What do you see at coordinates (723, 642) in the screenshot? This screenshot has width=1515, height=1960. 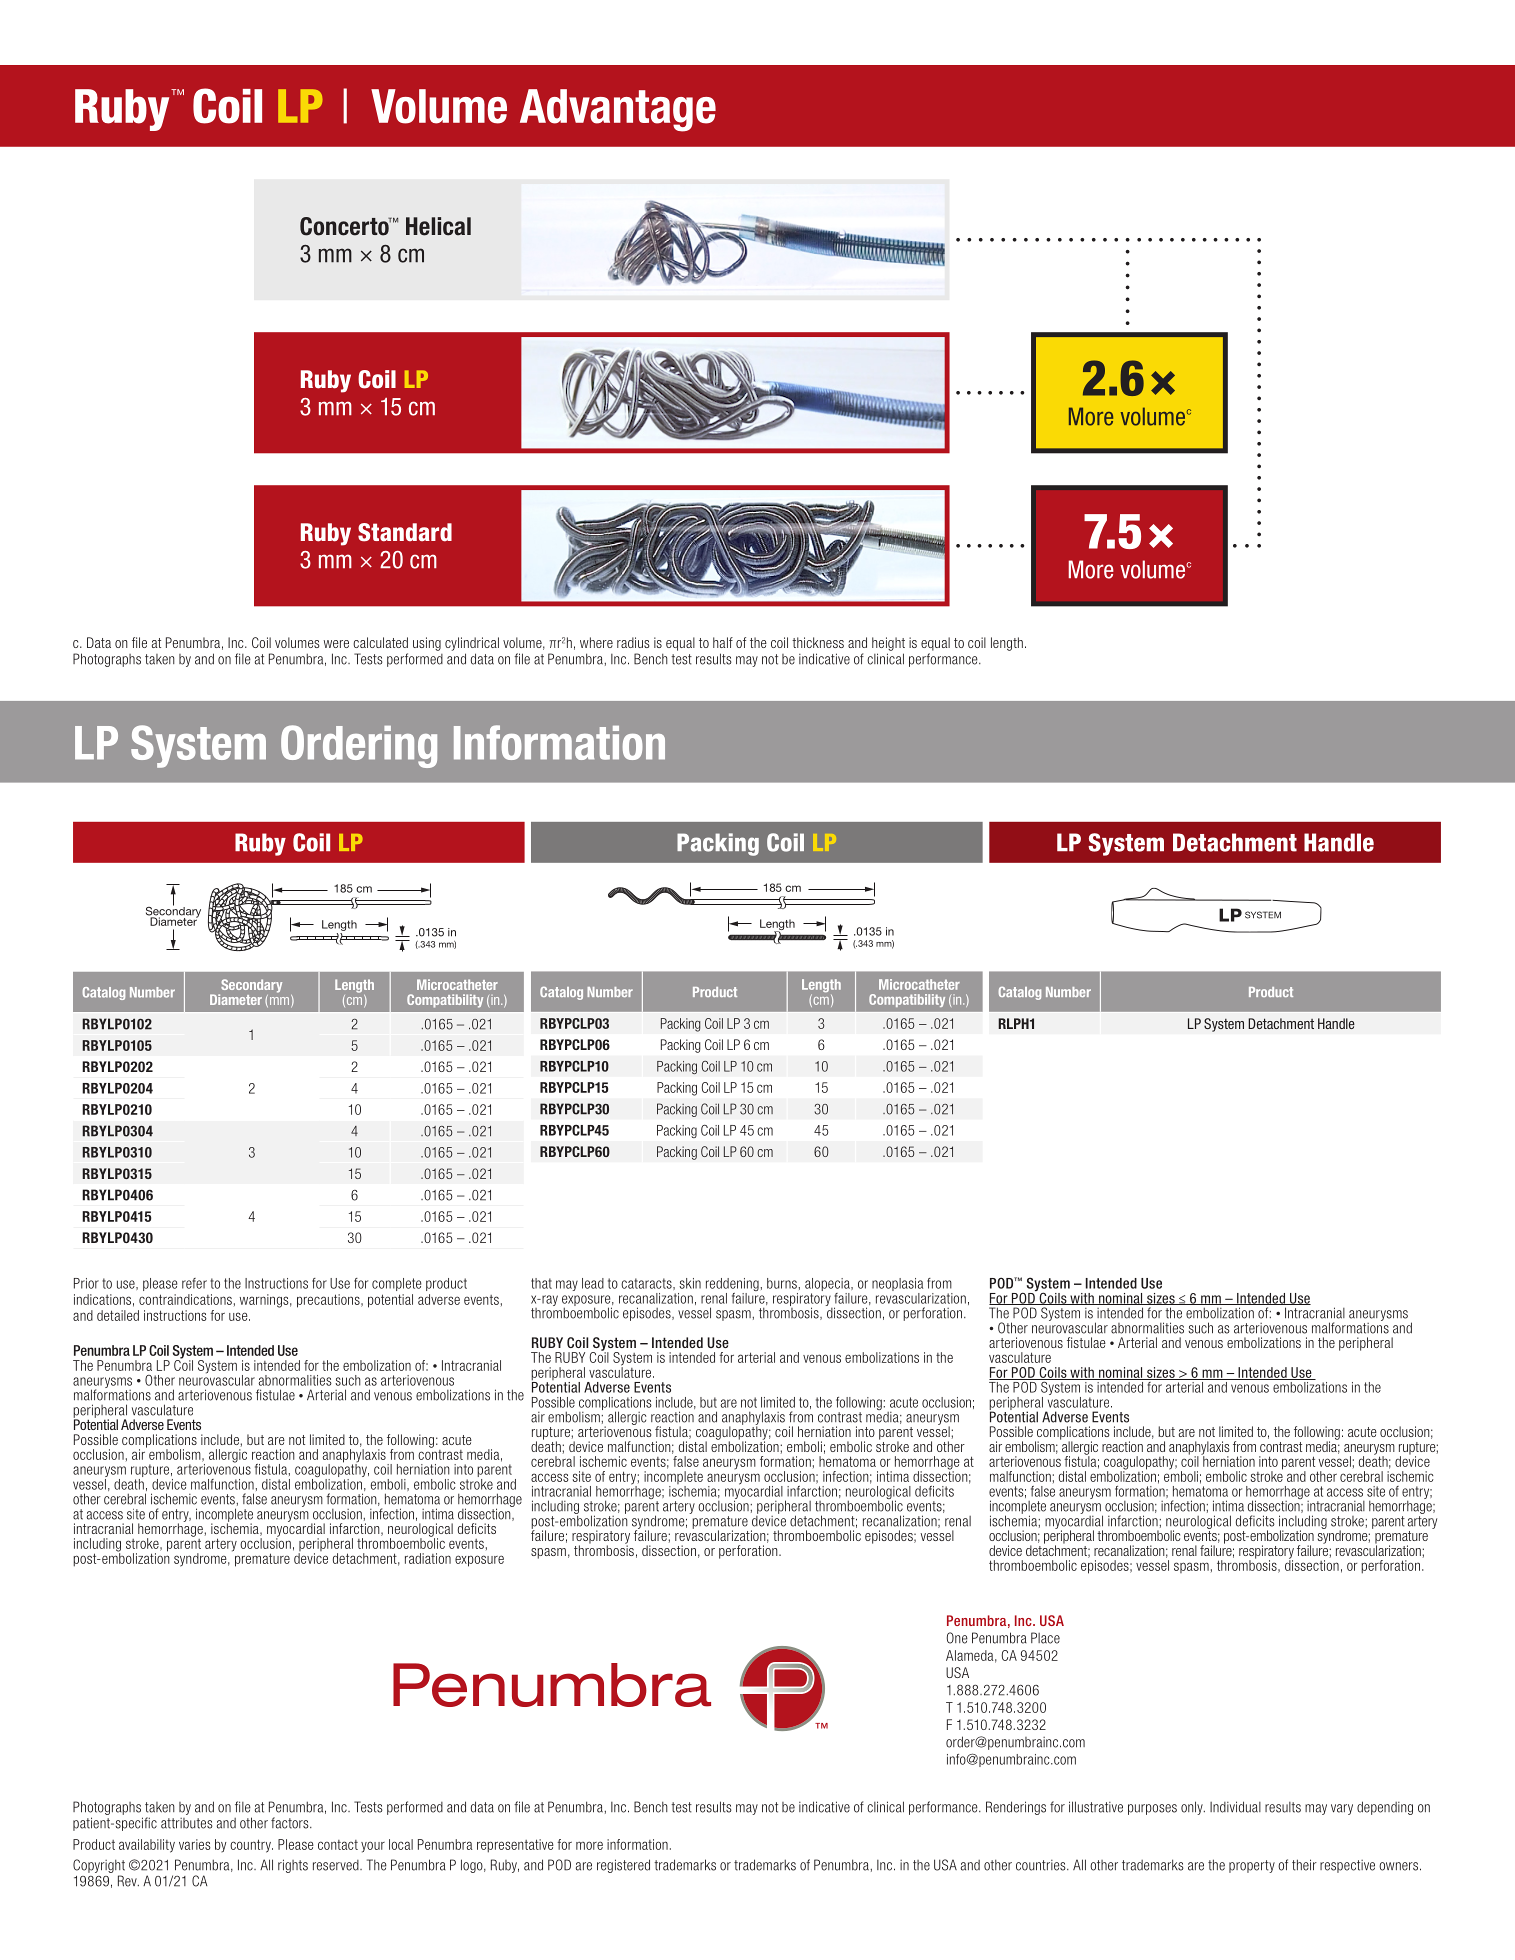 I see `half` at bounding box center [723, 642].
